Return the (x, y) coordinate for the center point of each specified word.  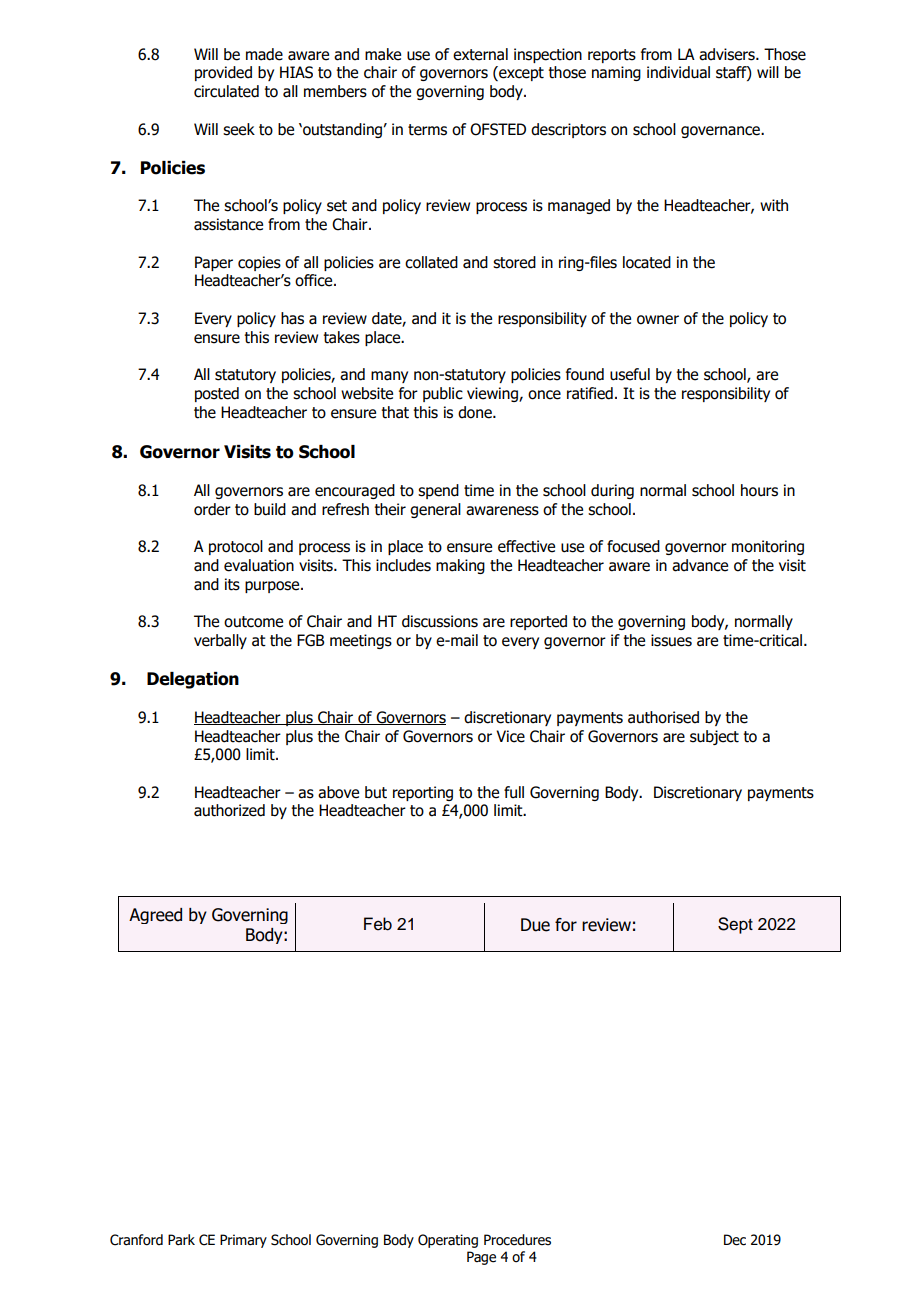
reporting (423, 793)
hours (759, 490)
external (480, 54)
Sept (735, 925)
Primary (243, 1241)
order (212, 509)
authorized (229, 810)
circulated (226, 91)
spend (438, 491)
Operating (448, 1241)
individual (678, 72)
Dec (735, 1240)
